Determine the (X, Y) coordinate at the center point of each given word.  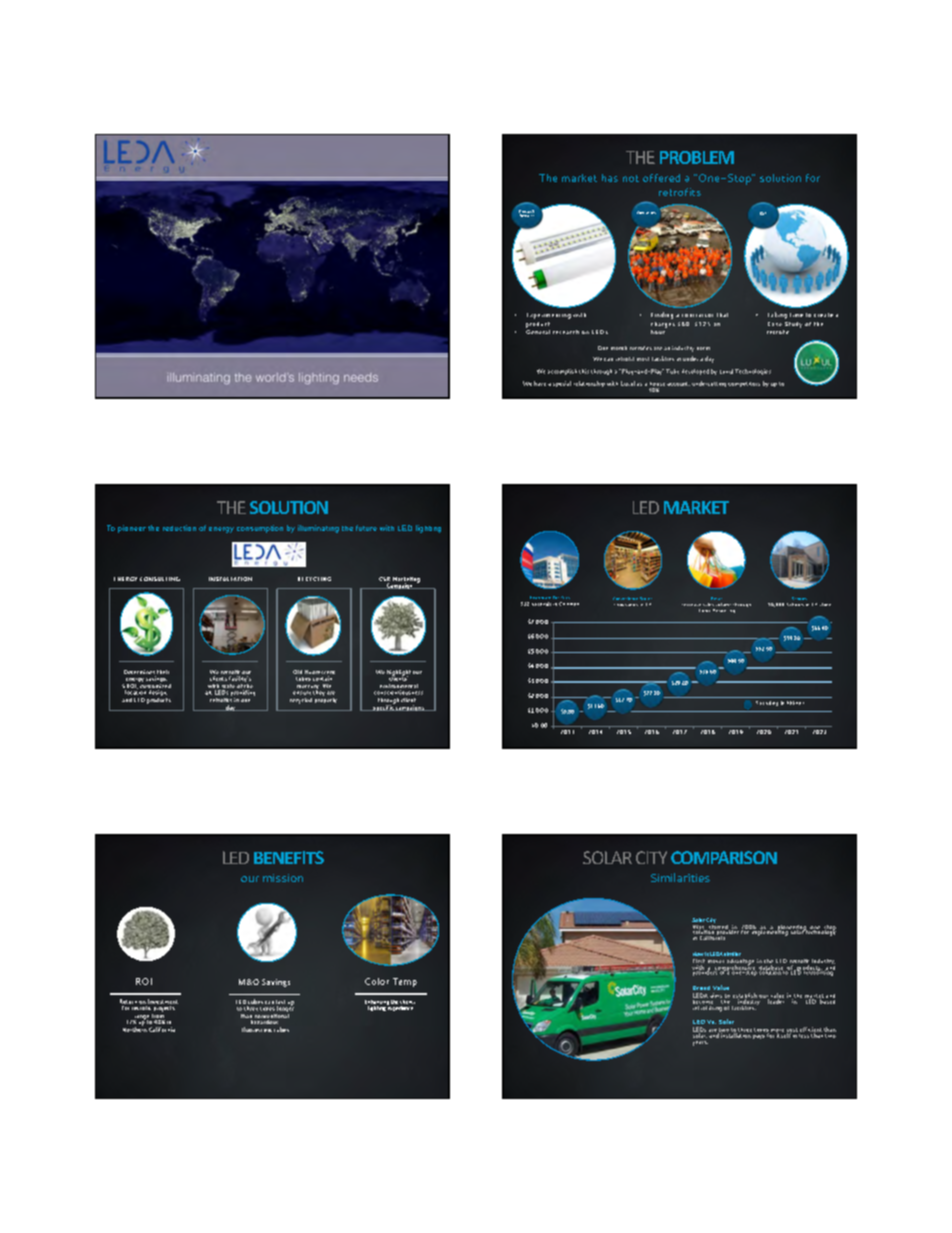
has (610, 178)
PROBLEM (697, 157)
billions (795, 703)
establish (745, 996)
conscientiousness (398, 692)
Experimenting (549, 316)
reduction (179, 528)
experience (400, 1007)
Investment (163, 1001)
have (540, 383)
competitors (744, 384)
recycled (301, 701)
